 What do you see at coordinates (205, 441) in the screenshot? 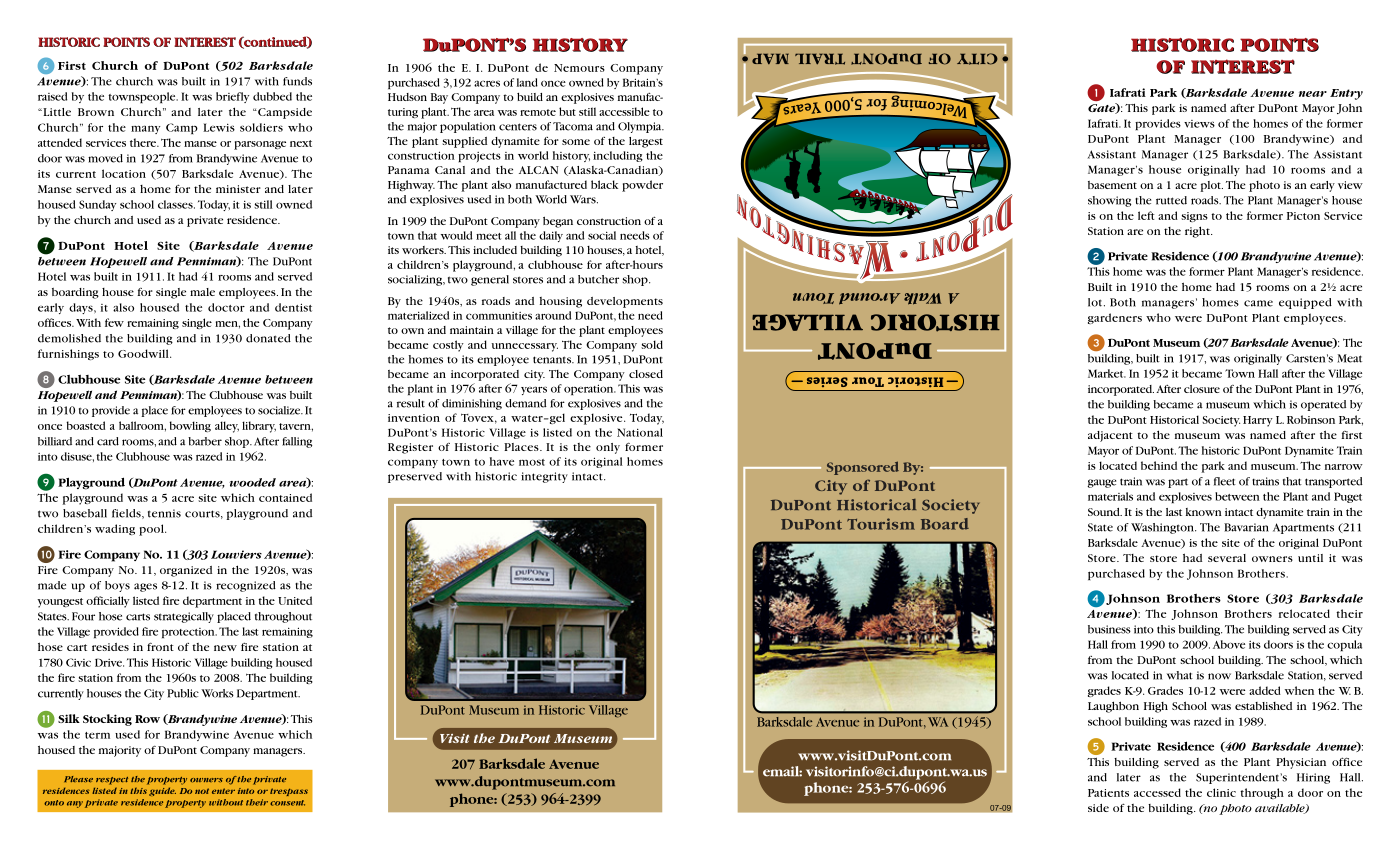
I see `barber` at bounding box center [205, 441].
